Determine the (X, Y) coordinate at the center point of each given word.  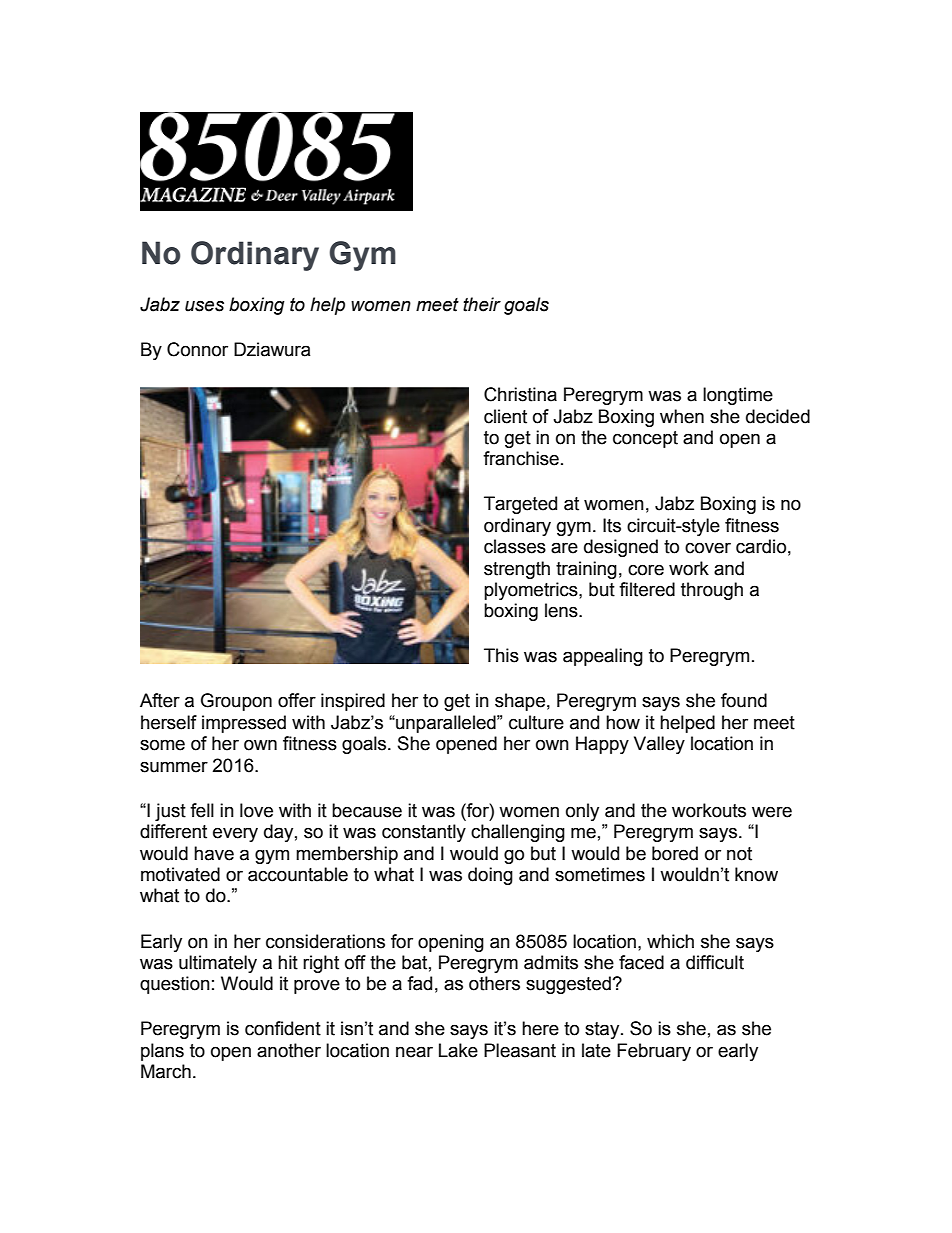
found (744, 700)
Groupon (236, 702)
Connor (197, 349)
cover (708, 548)
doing (490, 876)
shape (520, 702)
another (289, 1050)
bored (675, 853)
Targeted (520, 505)
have (214, 853)
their (482, 304)
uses (204, 306)
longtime (738, 396)
